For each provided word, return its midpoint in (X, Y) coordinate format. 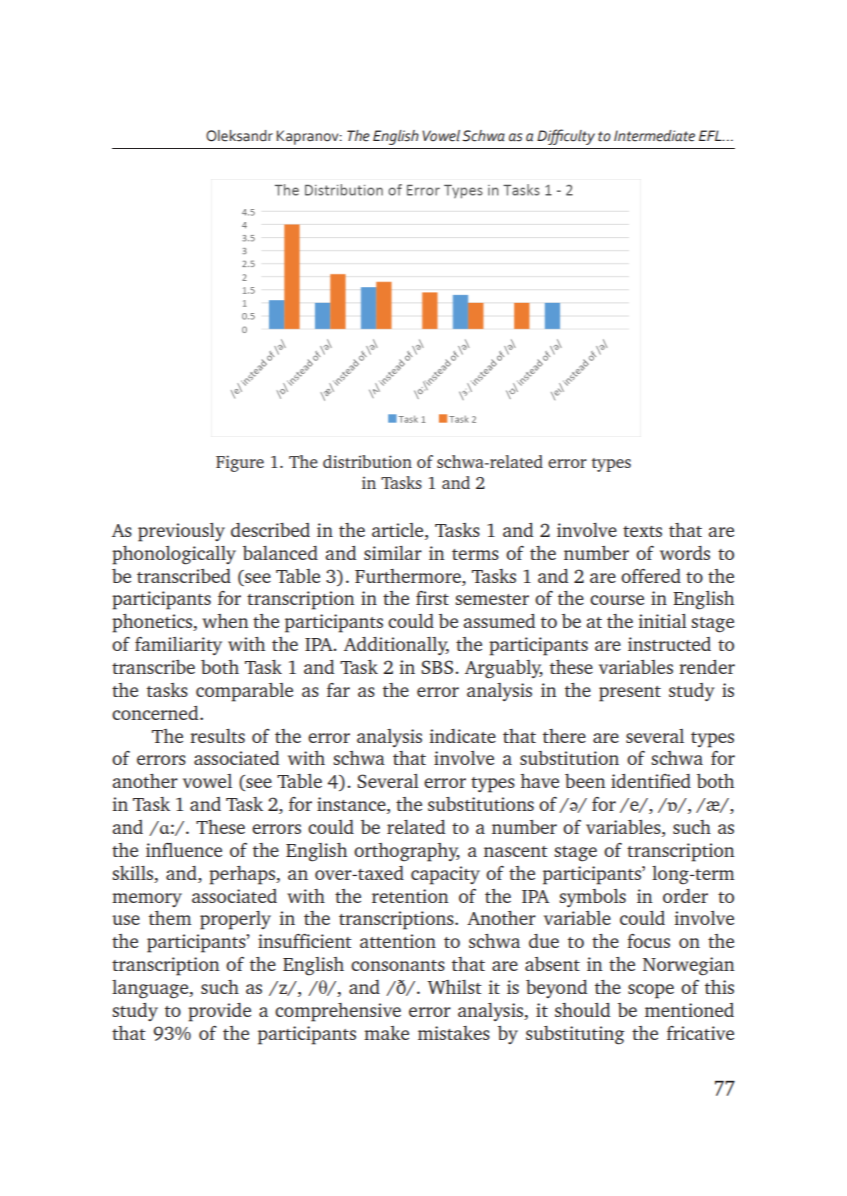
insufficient (305, 941)
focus (648, 941)
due (544, 941)
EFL (711, 135)
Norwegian (689, 966)
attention (398, 941)
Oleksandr (239, 136)
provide (219, 1012)
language (151, 989)
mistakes (454, 1033)
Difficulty (566, 137)
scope (651, 991)
